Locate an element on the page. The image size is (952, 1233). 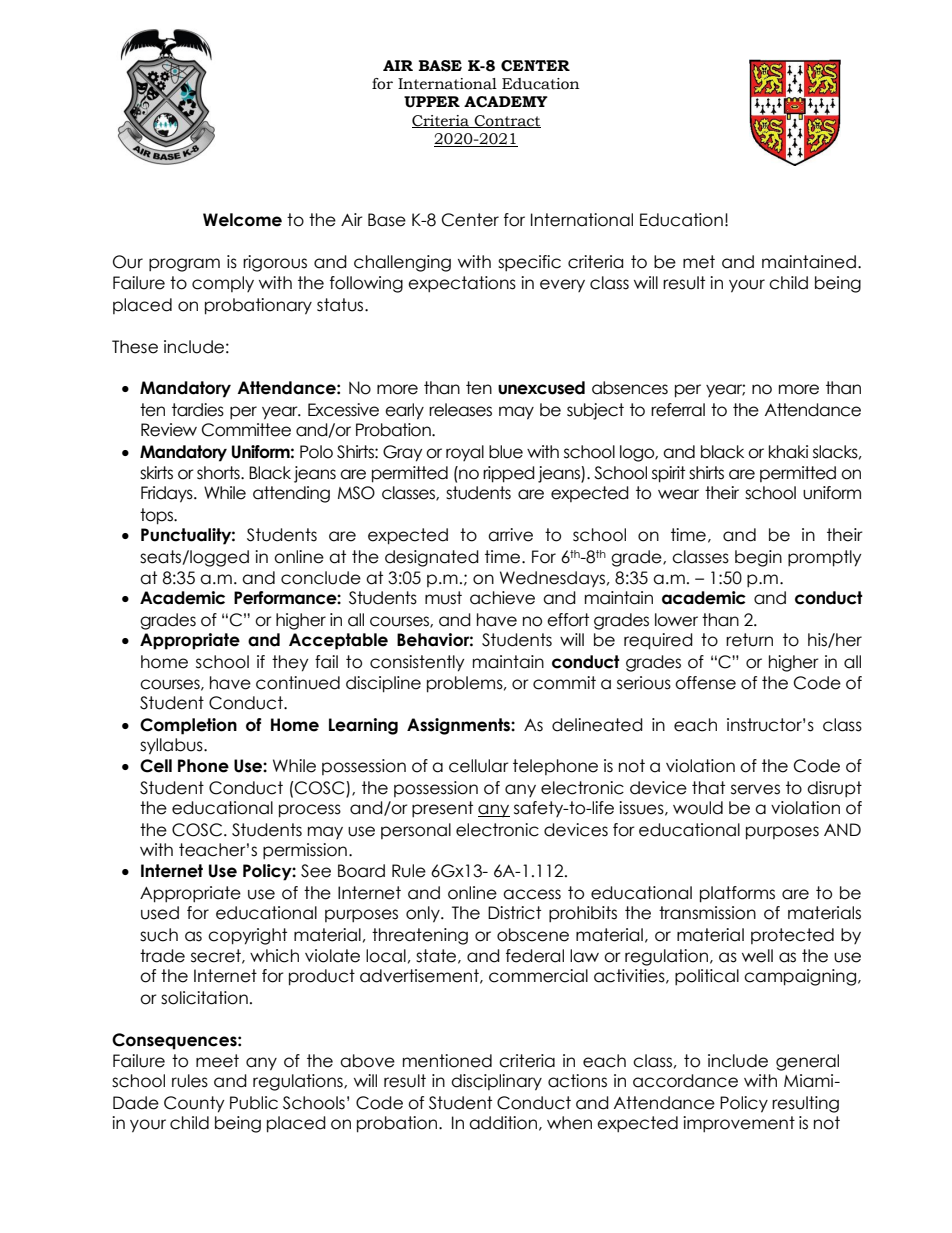
improvement is located at coordinates (739, 1124).
